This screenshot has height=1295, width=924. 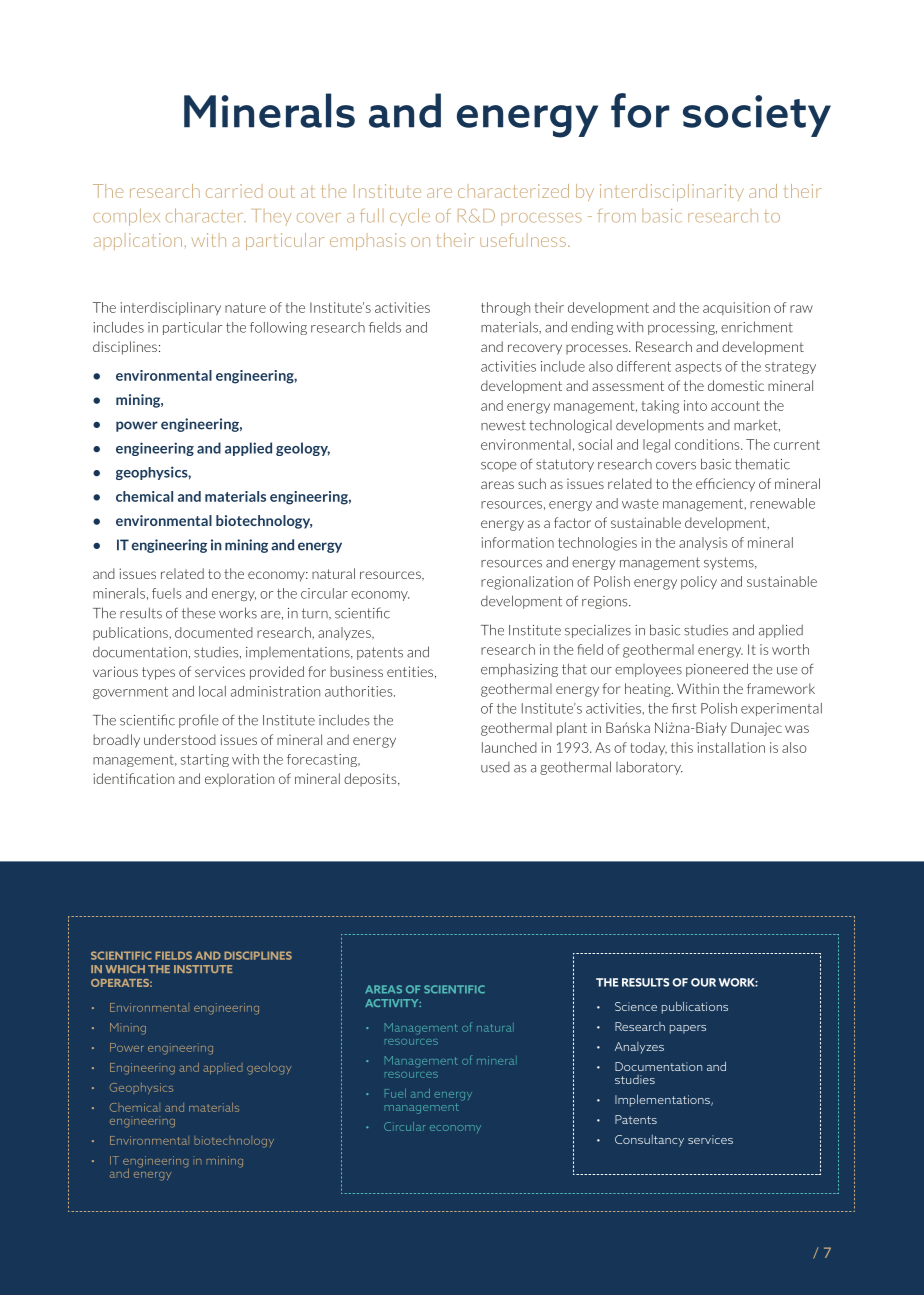 I want to click on society, so click(x=757, y=116).
